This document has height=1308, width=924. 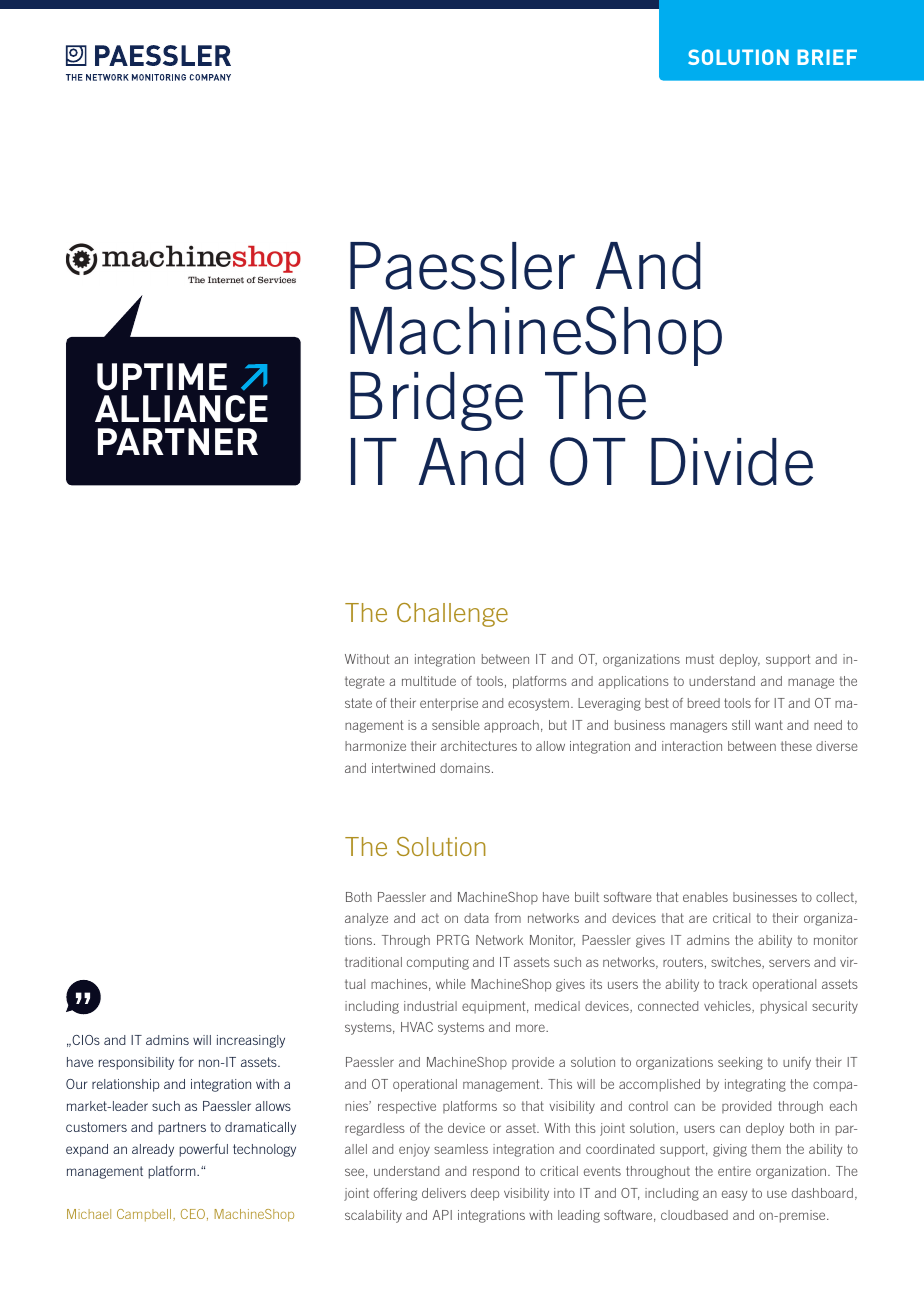 What do you see at coordinates (358, 703) in the document?
I see `state` at bounding box center [358, 703].
